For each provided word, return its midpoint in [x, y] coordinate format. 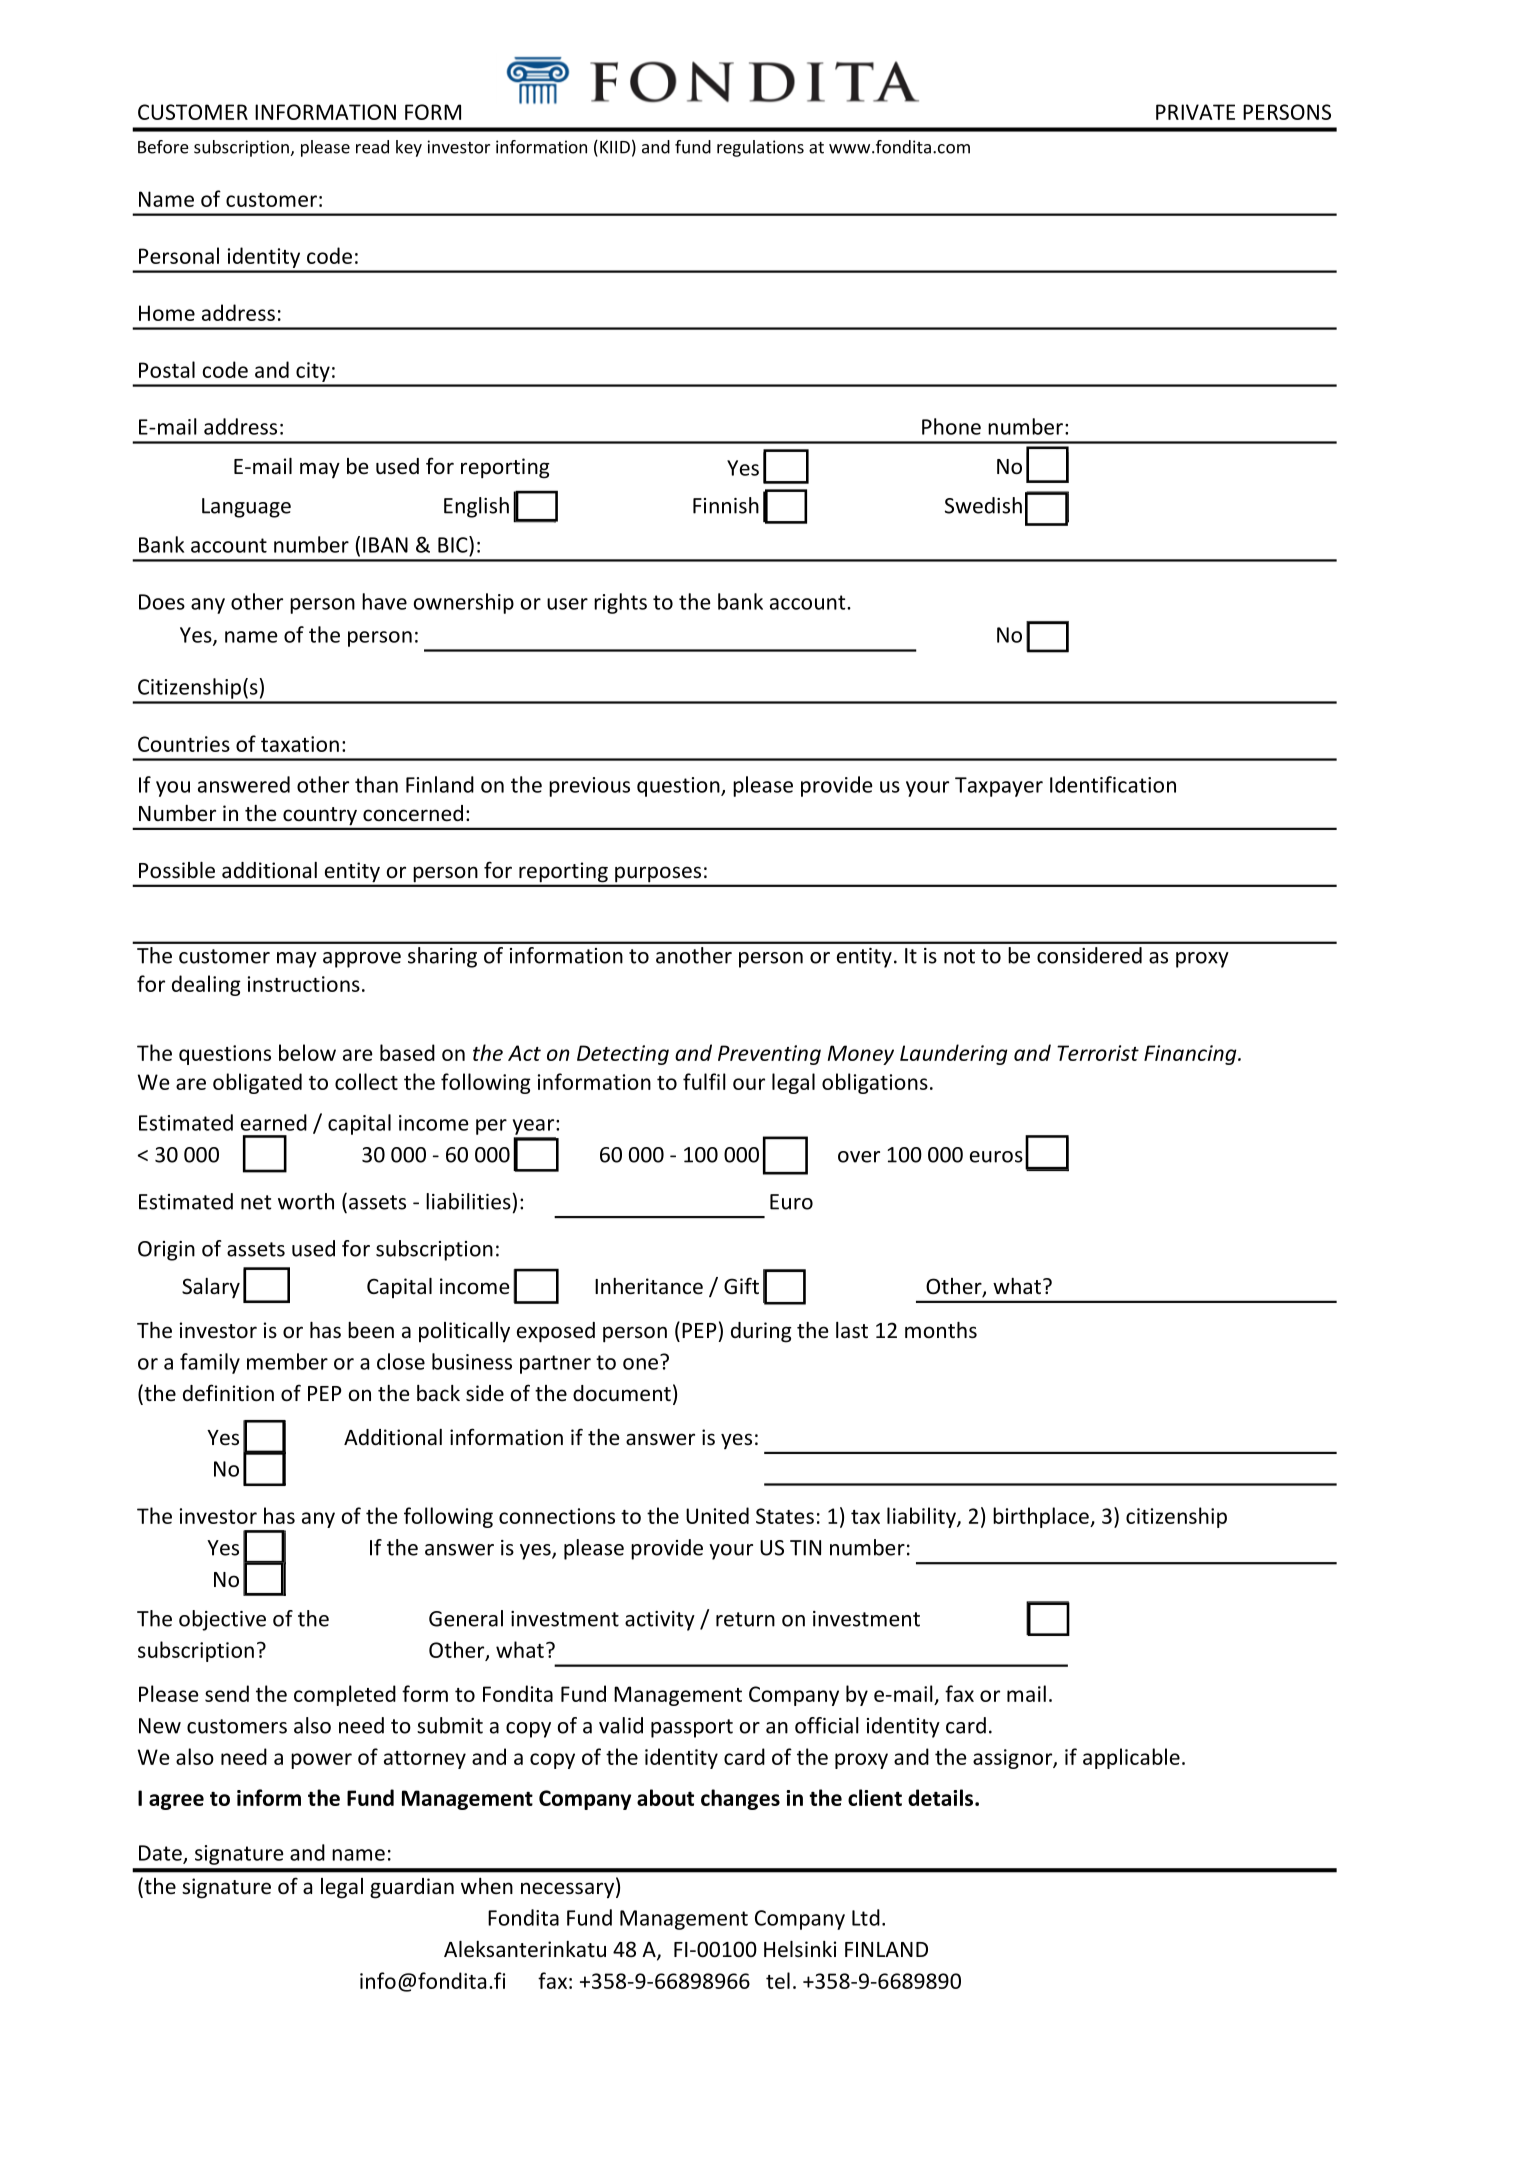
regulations [760, 148]
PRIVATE [1195, 112]
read [372, 147]
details [942, 1797]
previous [589, 787]
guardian [412, 1888]
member [287, 1361]
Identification [1113, 784]
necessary [567, 1890]
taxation [300, 744]
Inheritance [649, 1286]
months [941, 1330]
